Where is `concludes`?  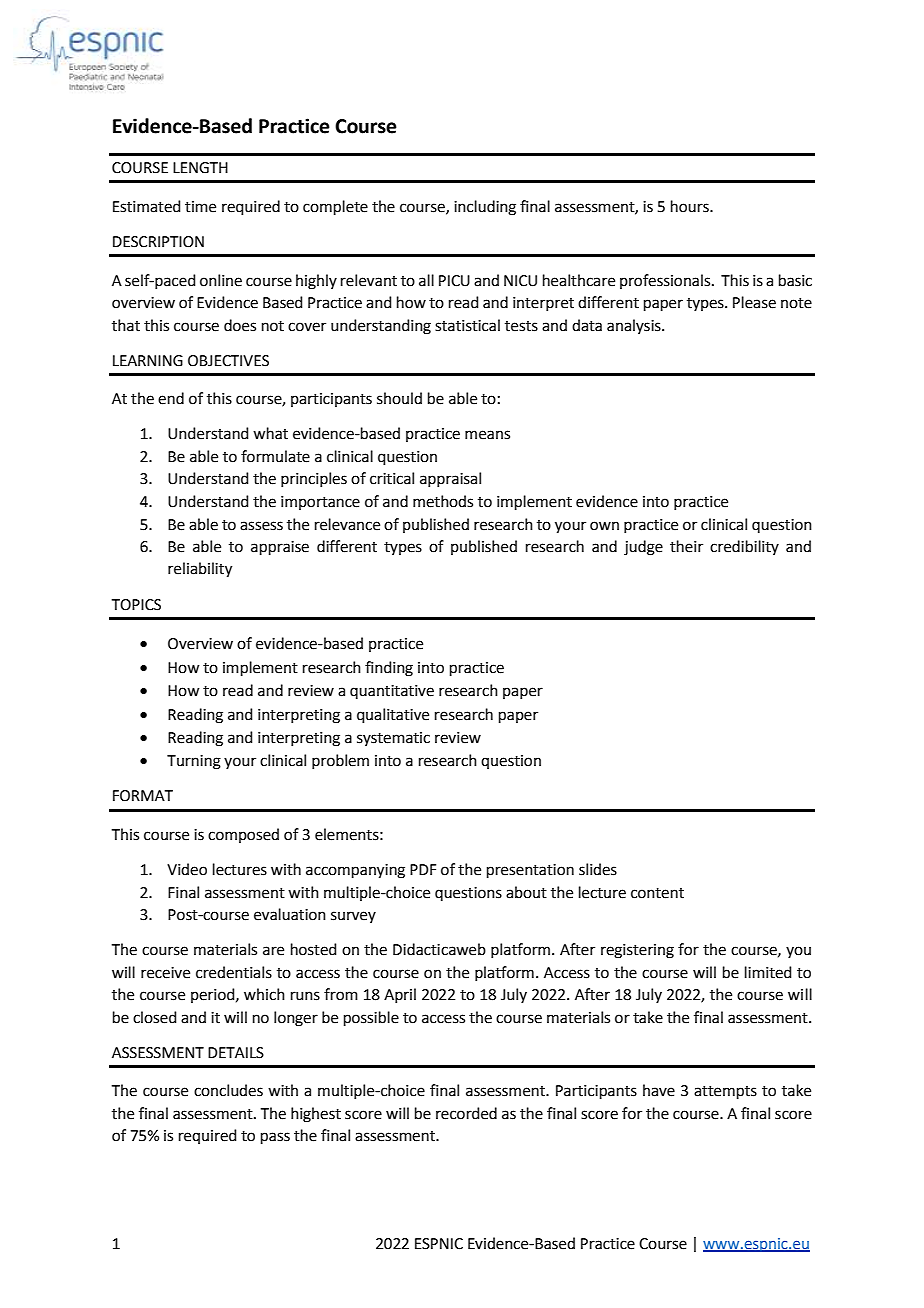
concludes is located at coordinates (228, 1090).
